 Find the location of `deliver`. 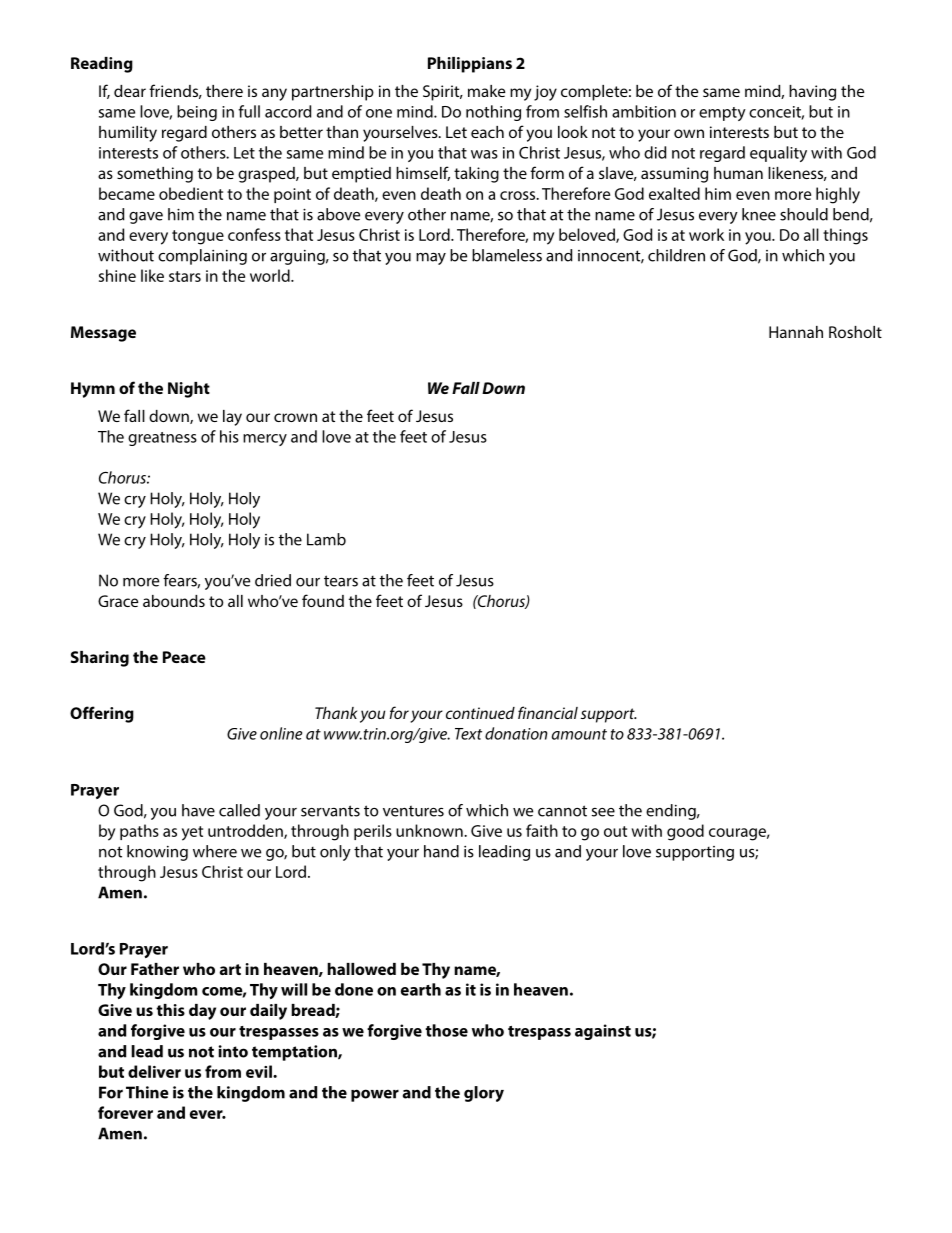

deliver is located at coordinates (154, 1071).
